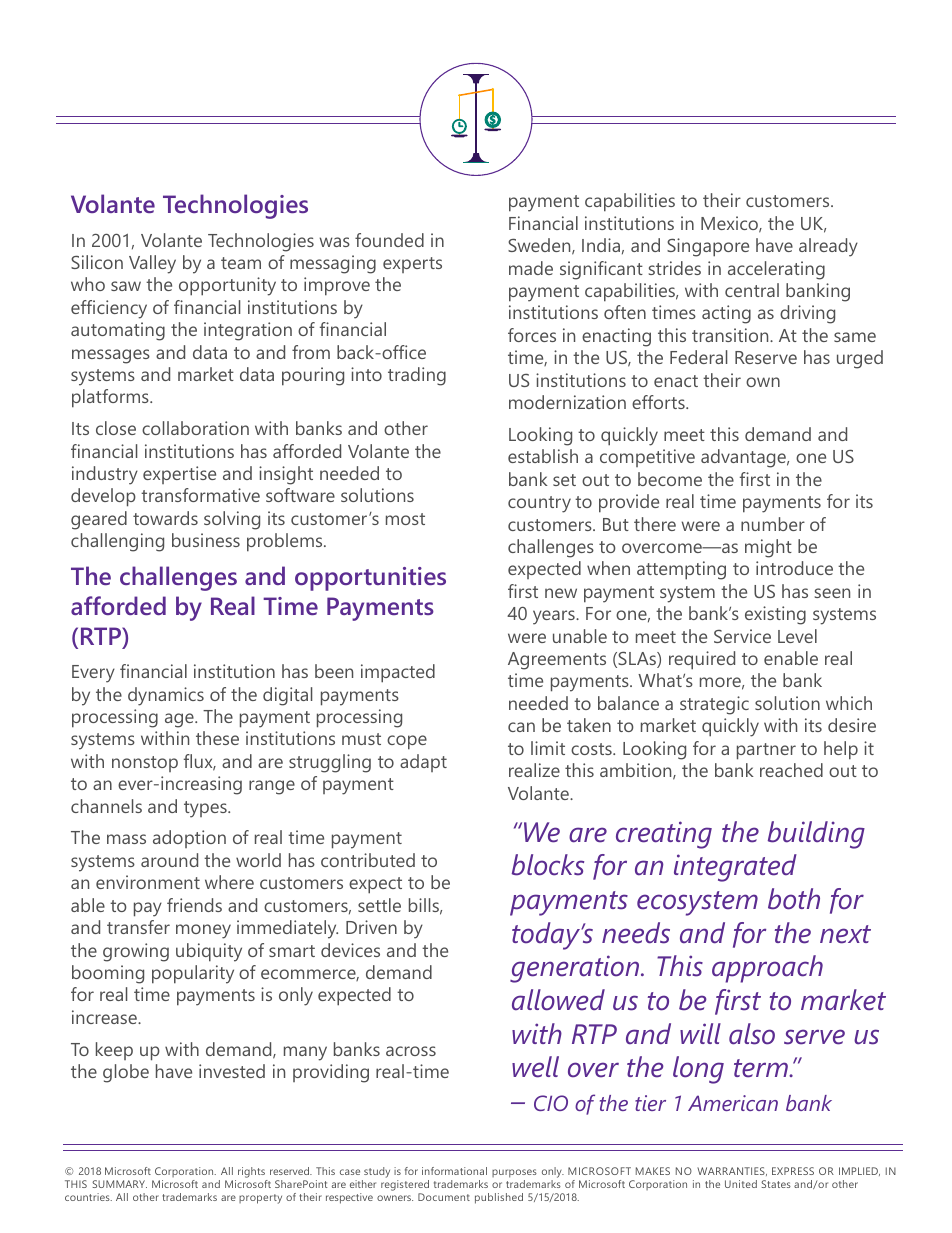 This screenshot has width=952, height=1233. What do you see at coordinates (152, 264) in the screenshot?
I see `Valley` at bounding box center [152, 264].
